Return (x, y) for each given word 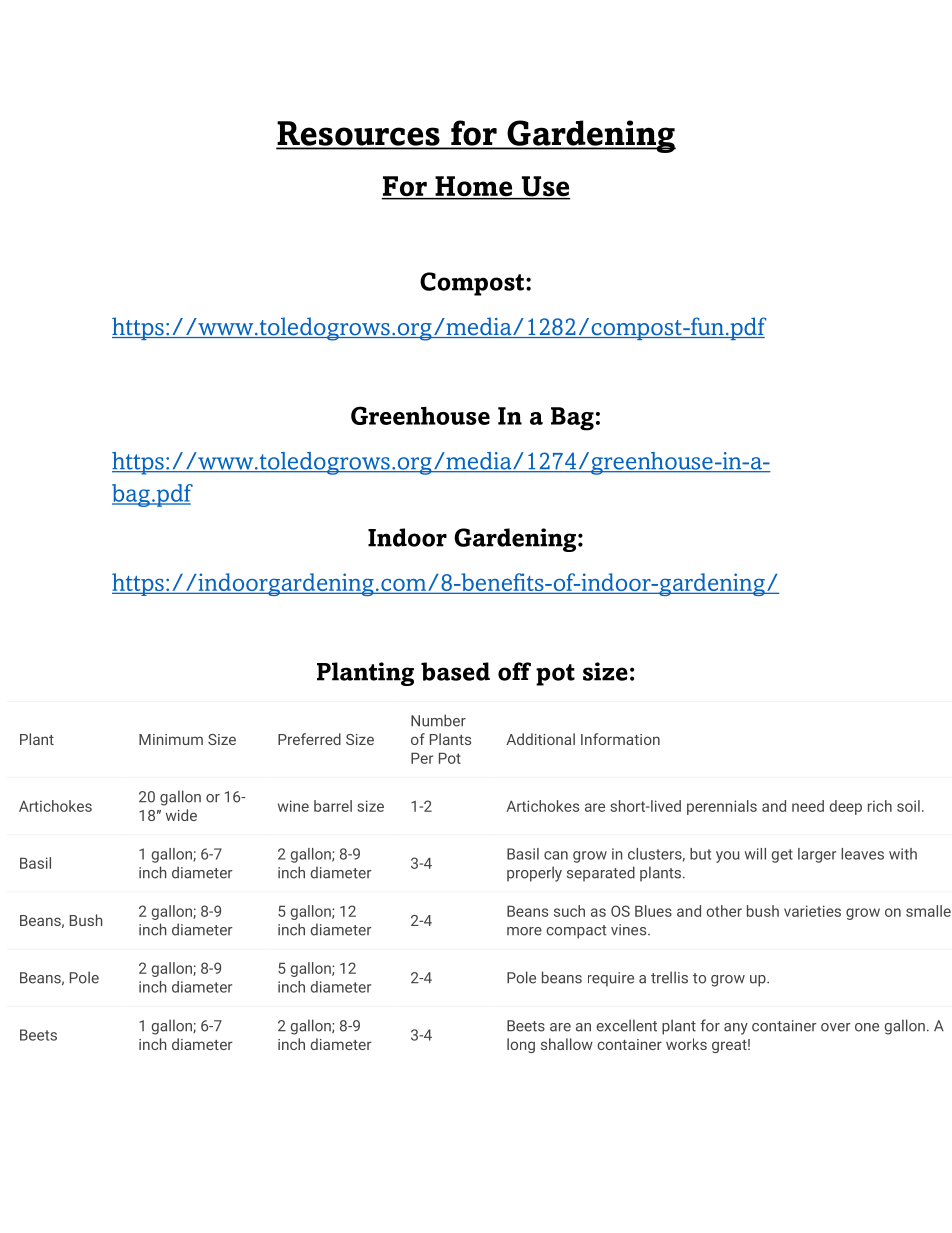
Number (438, 720)
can (556, 855)
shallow (567, 1044)
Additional (540, 739)
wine (293, 806)
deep (845, 807)
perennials (722, 807)
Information (620, 739)
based (455, 671)
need (808, 806)
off (514, 671)
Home (474, 187)
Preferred (309, 739)
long (521, 1045)
